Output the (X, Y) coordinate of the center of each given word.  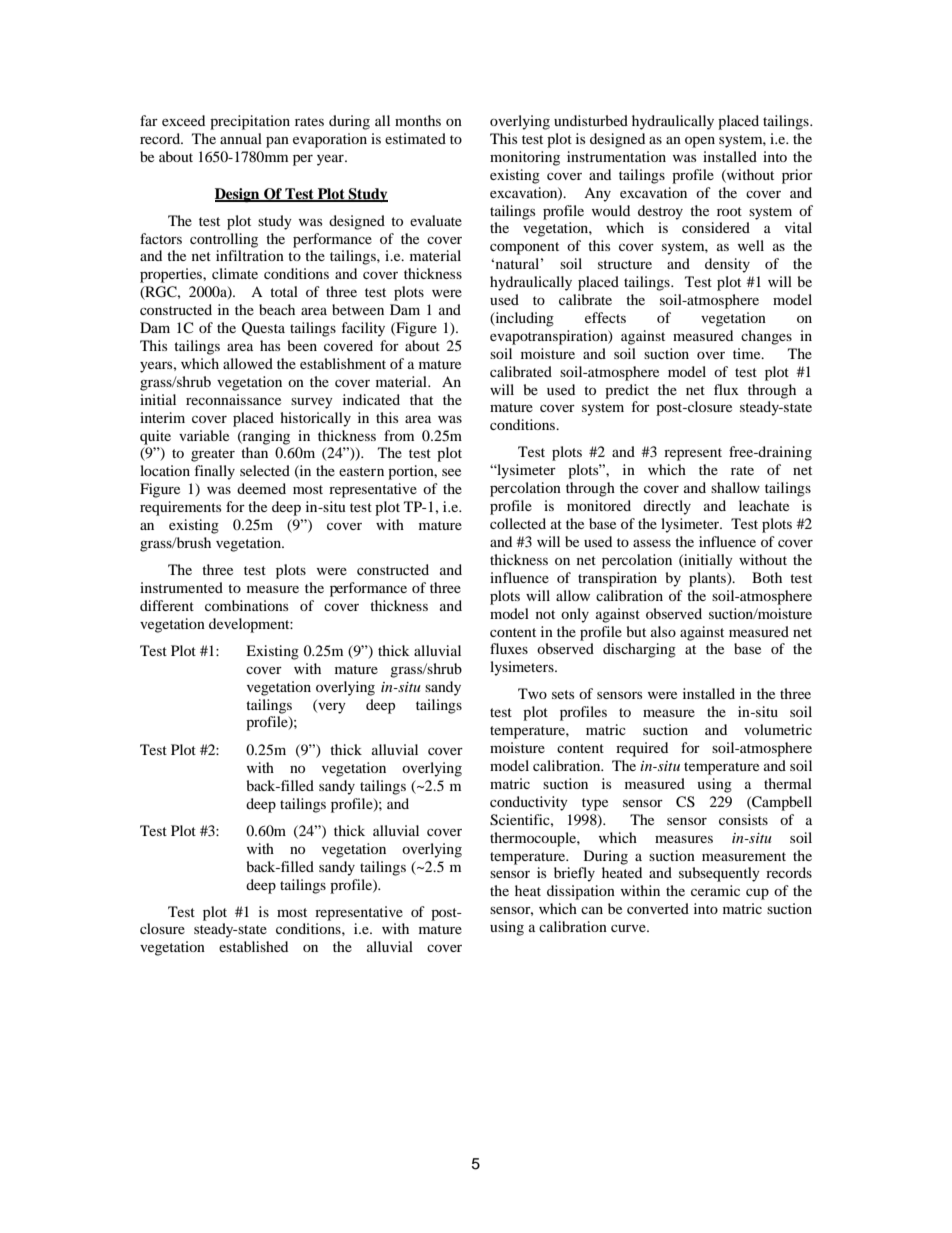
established (253, 946)
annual (241, 138)
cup (757, 894)
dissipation (581, 892)
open (700, 142)
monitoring (525, 158)
